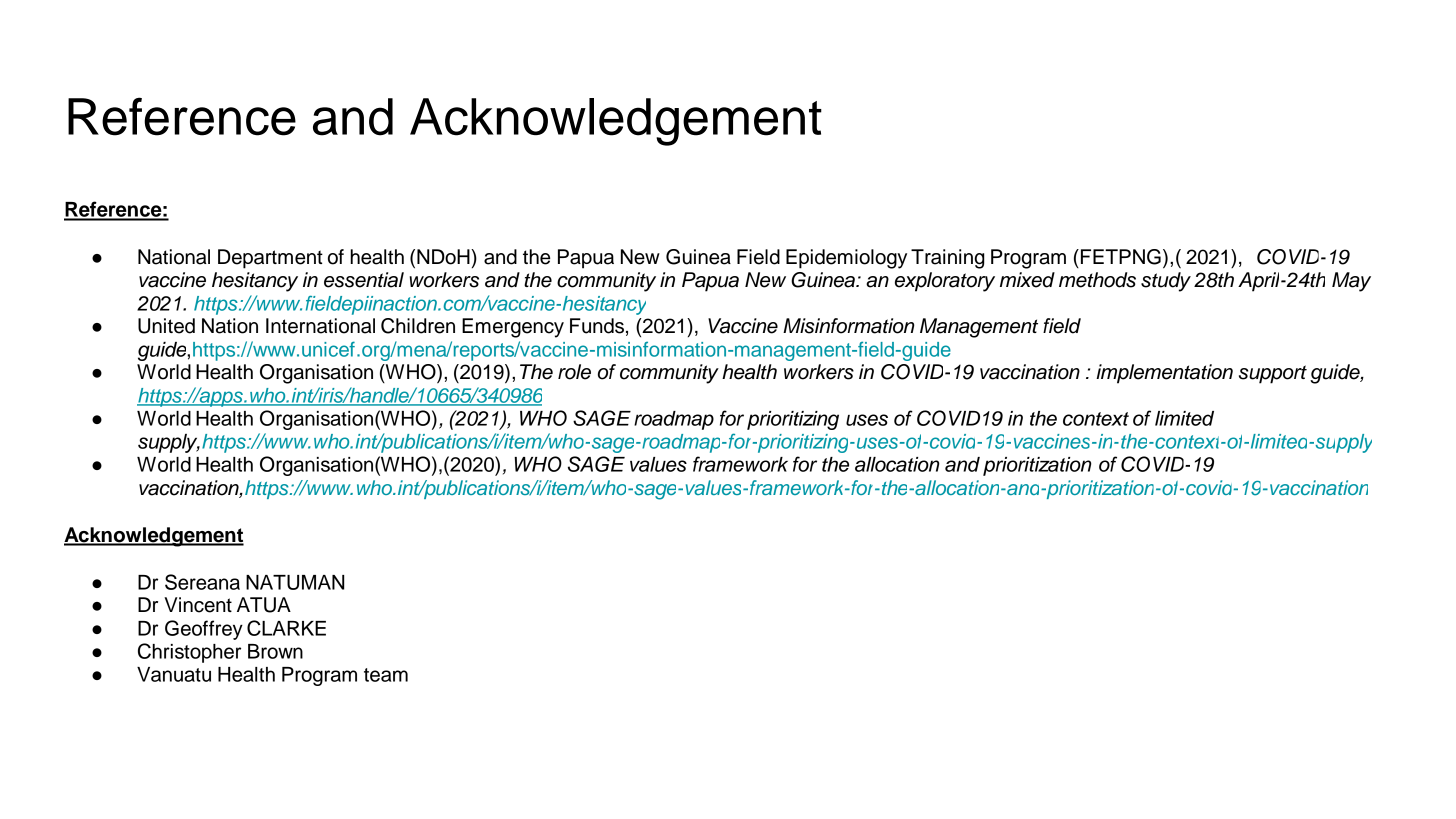 This page has height=819, width=1456. What do you see at coordinates (286, 628) in the page?
I see `CLARKE` at bounding box center [286, 628].
